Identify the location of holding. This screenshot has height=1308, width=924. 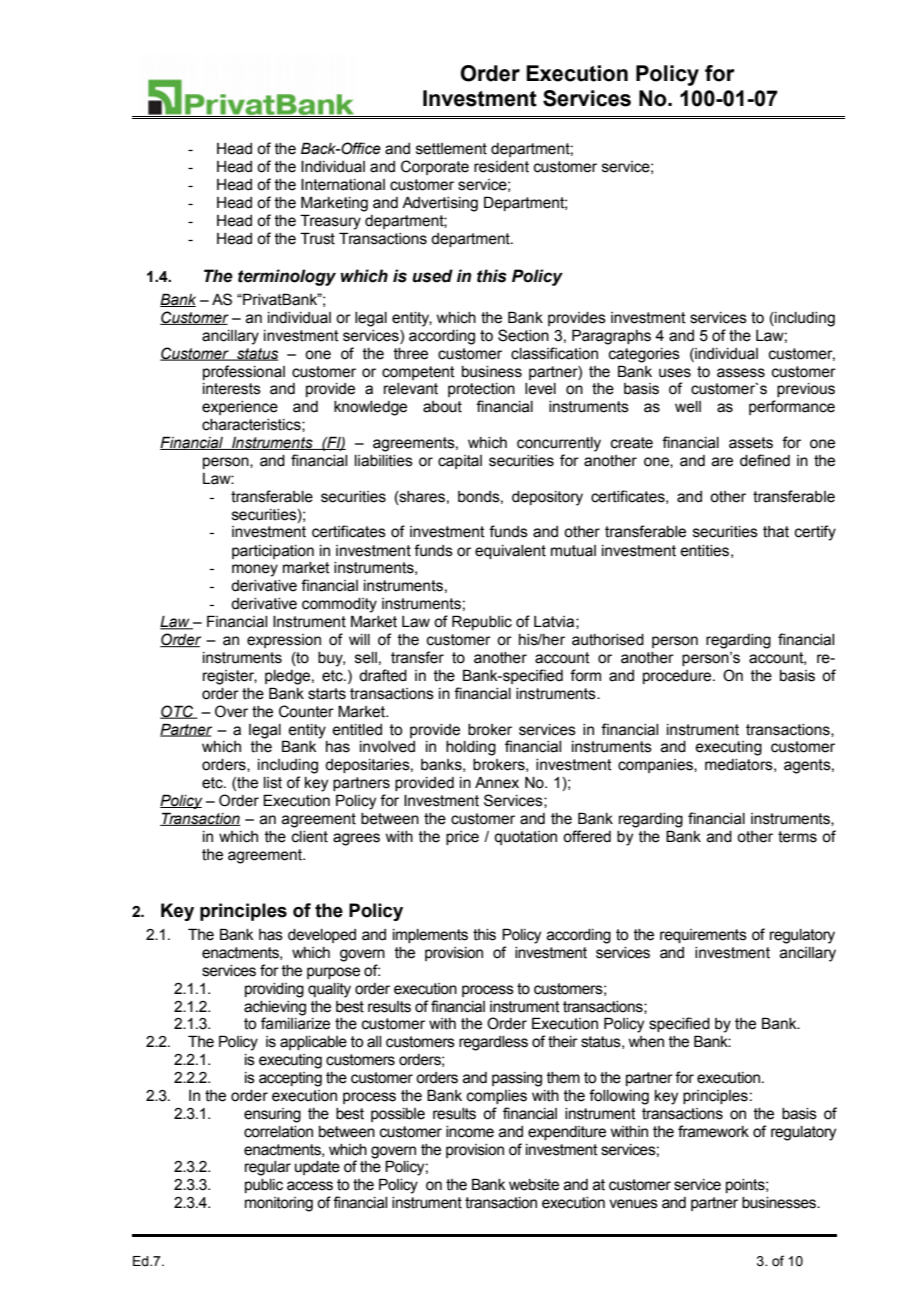
(471, 748).
